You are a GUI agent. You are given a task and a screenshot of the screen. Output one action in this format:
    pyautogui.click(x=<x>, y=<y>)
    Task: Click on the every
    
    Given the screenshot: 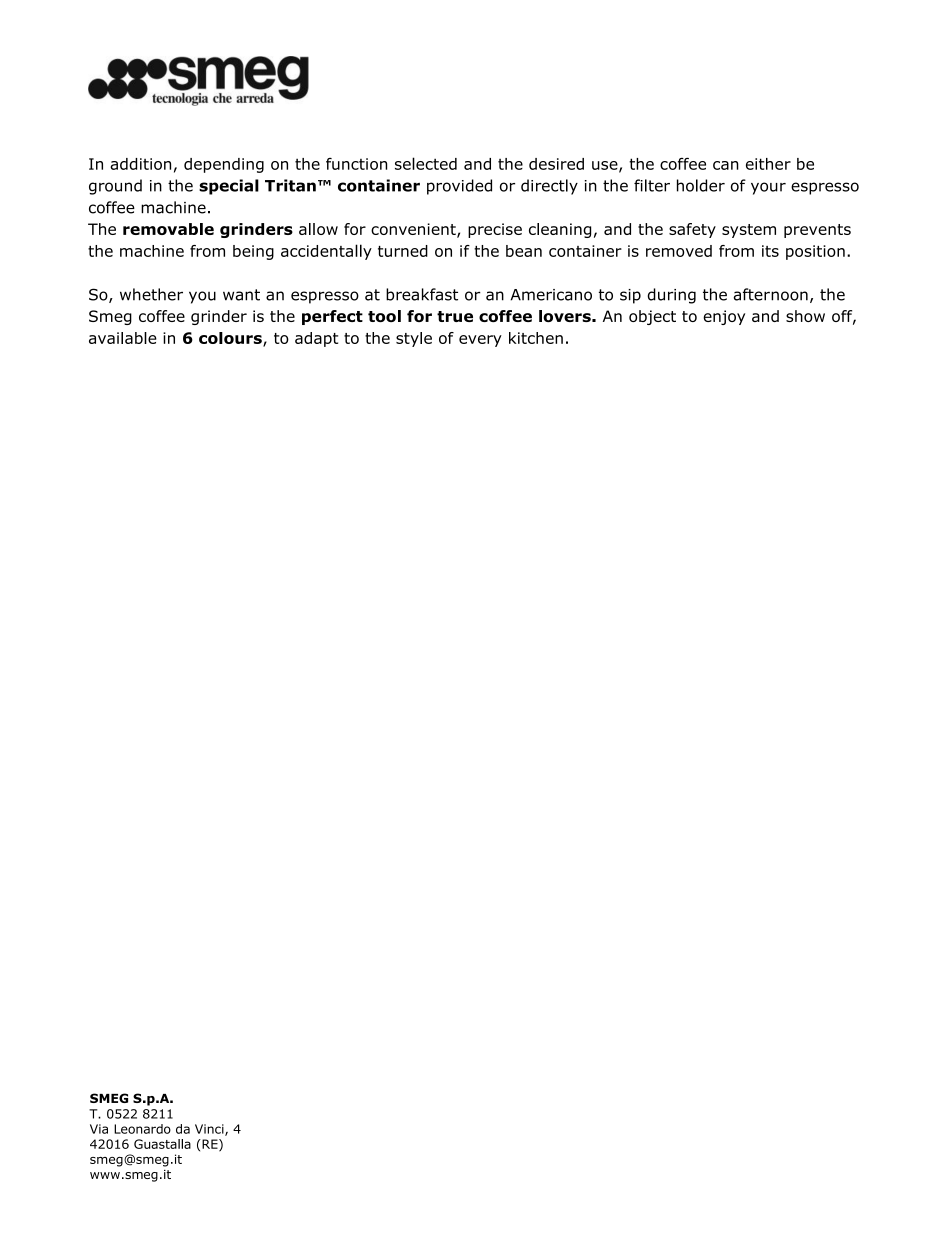 What is the action you would take?
    pyautogui.click(x=480, y=341)
